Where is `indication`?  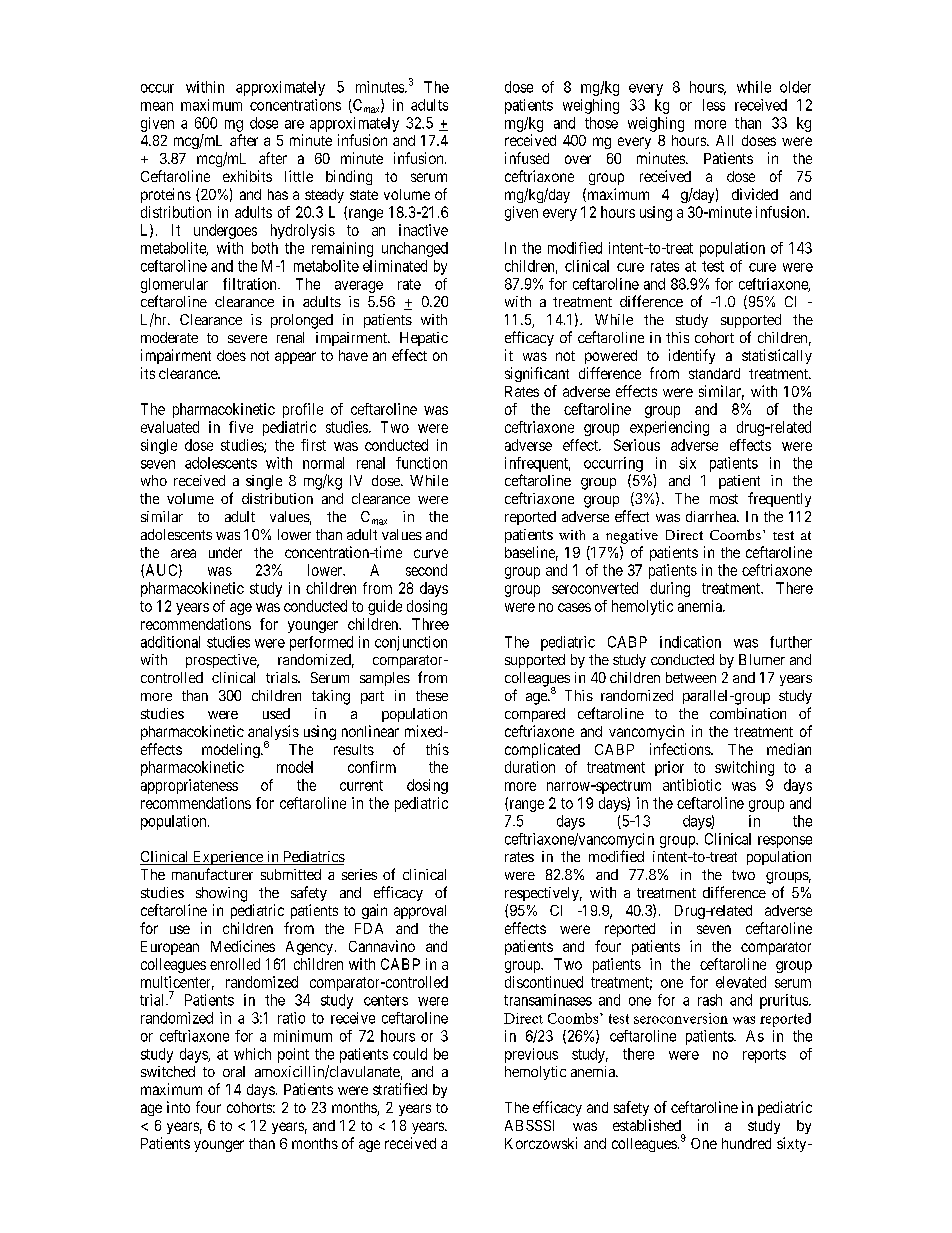
indication is located at coordinates (690, 642).
